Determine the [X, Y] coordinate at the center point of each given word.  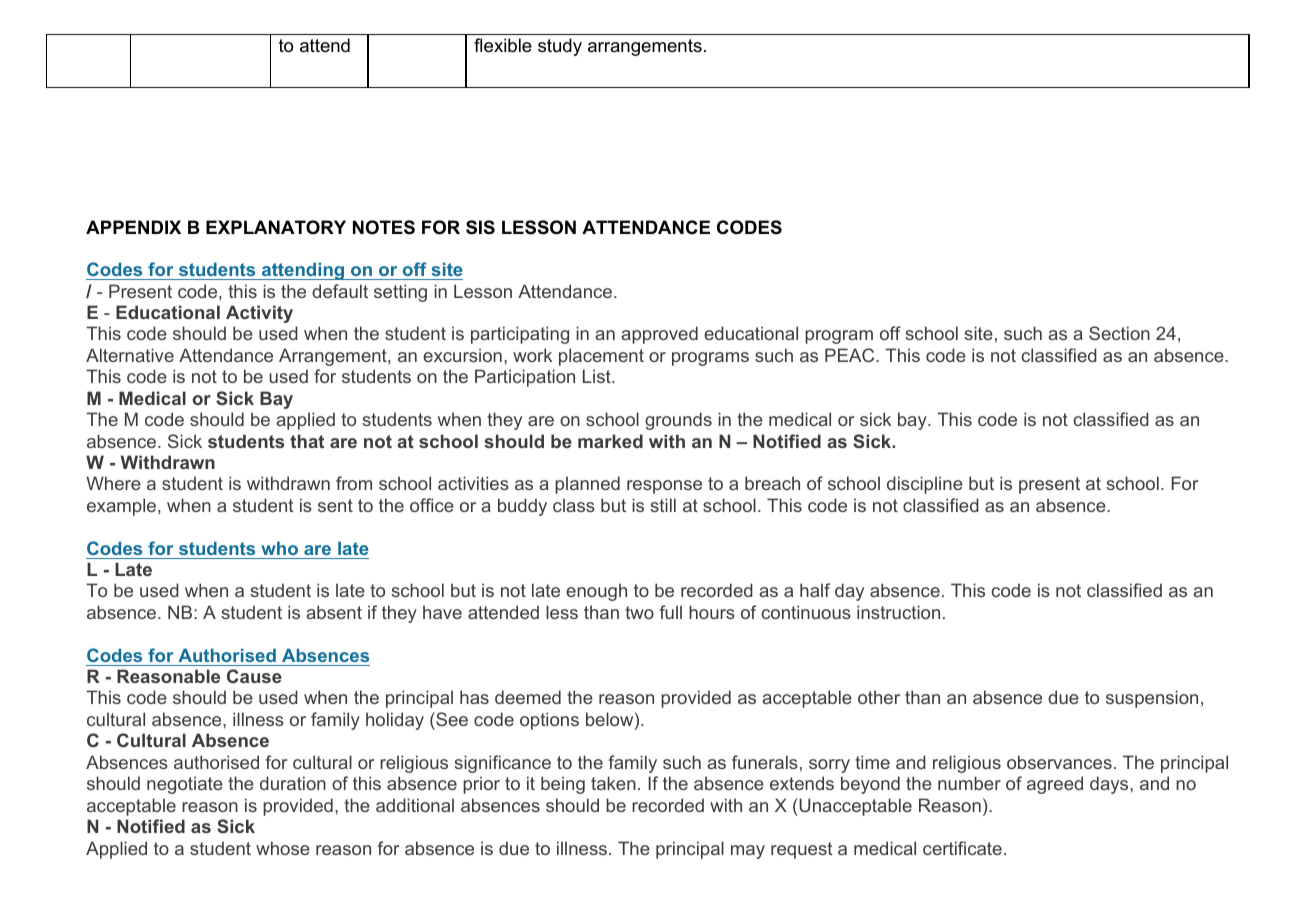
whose [283, 848]
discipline [925, 485]
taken [613, 783]
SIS [480, 227]
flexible [503, 45]
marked [610, 441]
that [307, 441]
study [560, 47]
